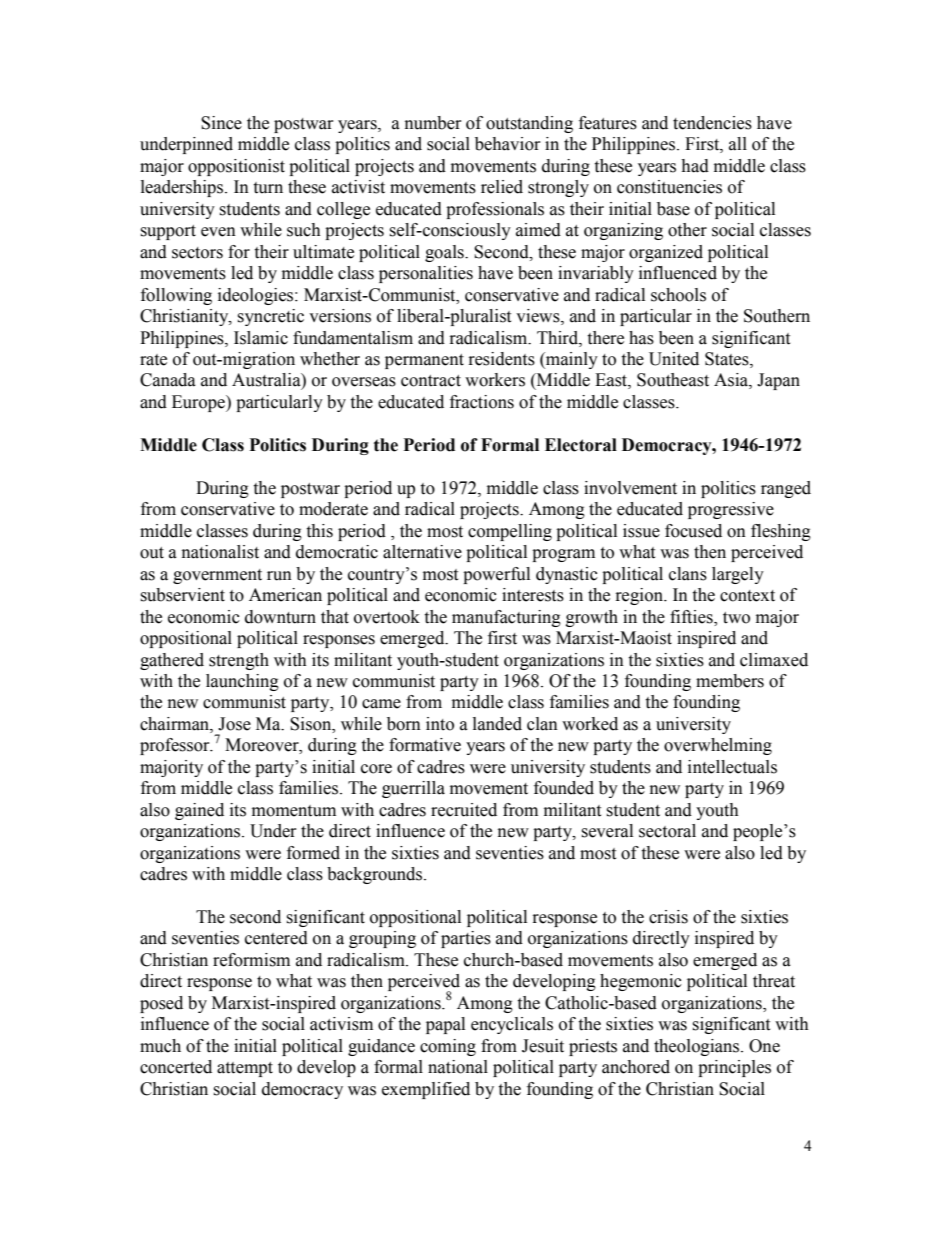 This page has width=952, height=1233. What do you see at coordinates (245, 1069) in the page?
I see `attempt` at bounding box center [245, 1069].
